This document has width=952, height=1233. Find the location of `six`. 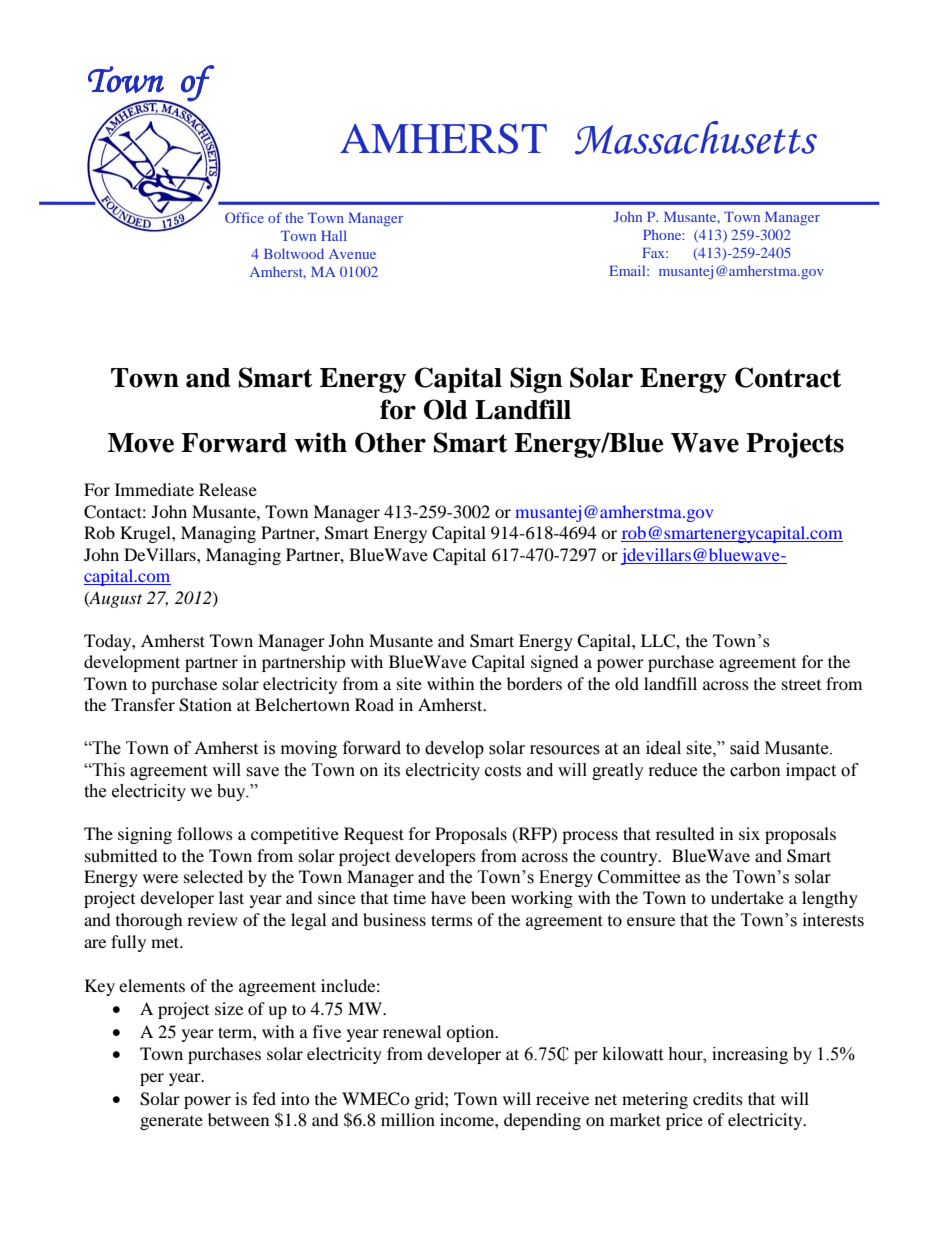

six is located at coordinates (749, 833).
